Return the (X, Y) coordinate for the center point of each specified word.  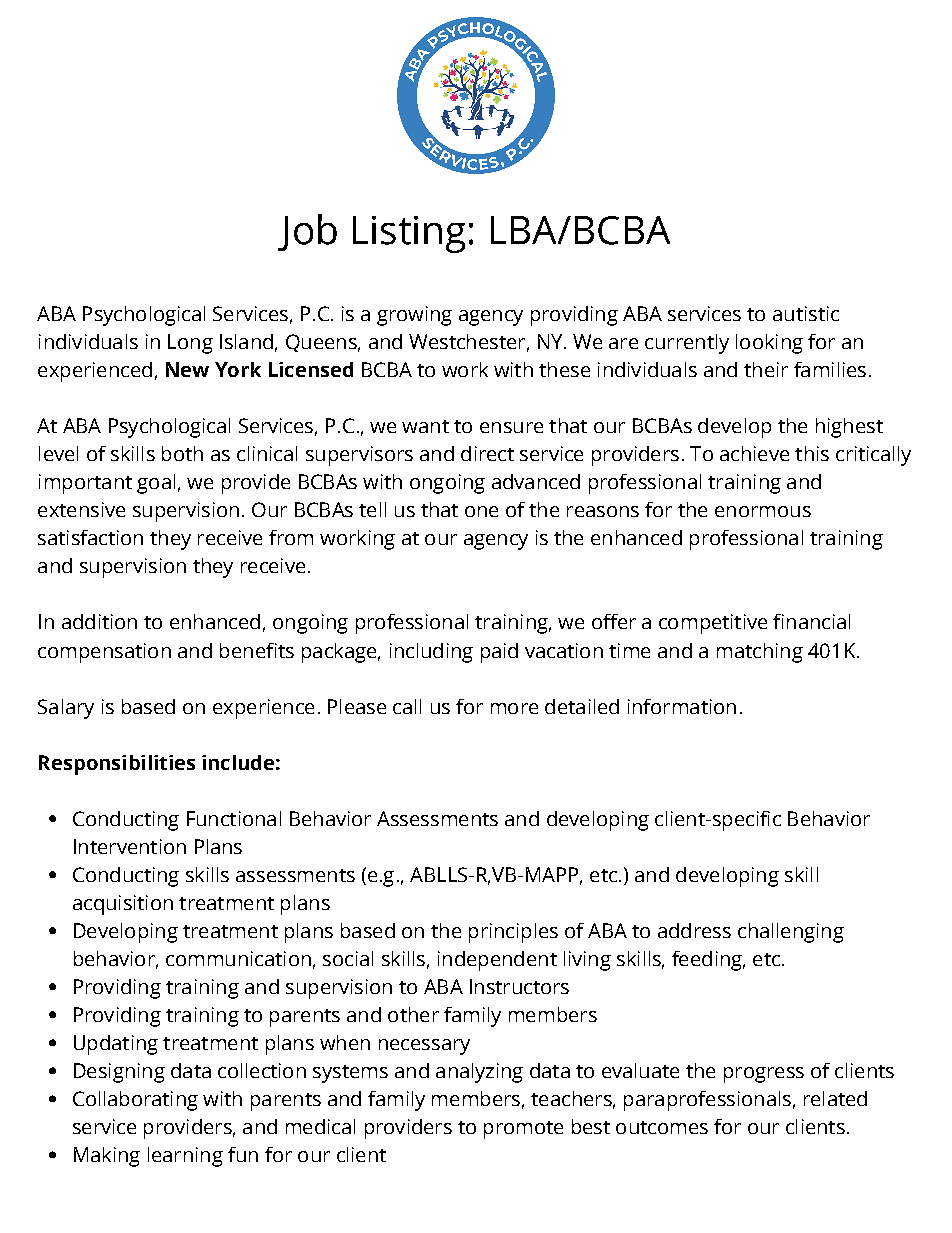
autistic (806, 313)
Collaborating (135, 1101)
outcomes (662, 1127)
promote (523, 1130)
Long (190, 344)
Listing (409, 234)
